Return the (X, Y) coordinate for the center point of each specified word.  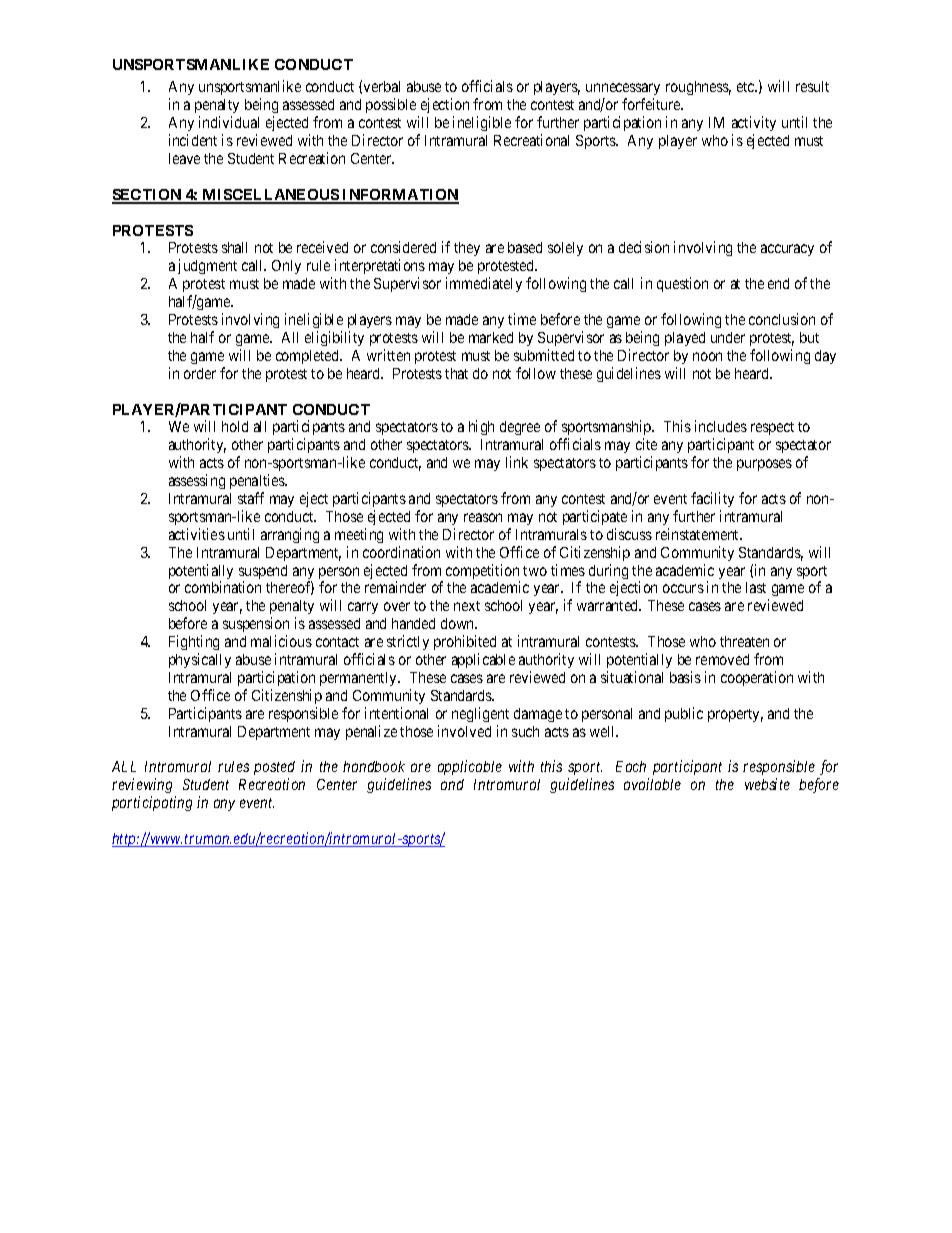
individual (229, 122)
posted (274, 770)
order (200, 373)
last (756, 587)
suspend (263, 573)
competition (483, 573)
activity (754, 123)
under (728, 337)
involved (464, 731)
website (767, 784)
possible (391, 105)
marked (491, 337)
